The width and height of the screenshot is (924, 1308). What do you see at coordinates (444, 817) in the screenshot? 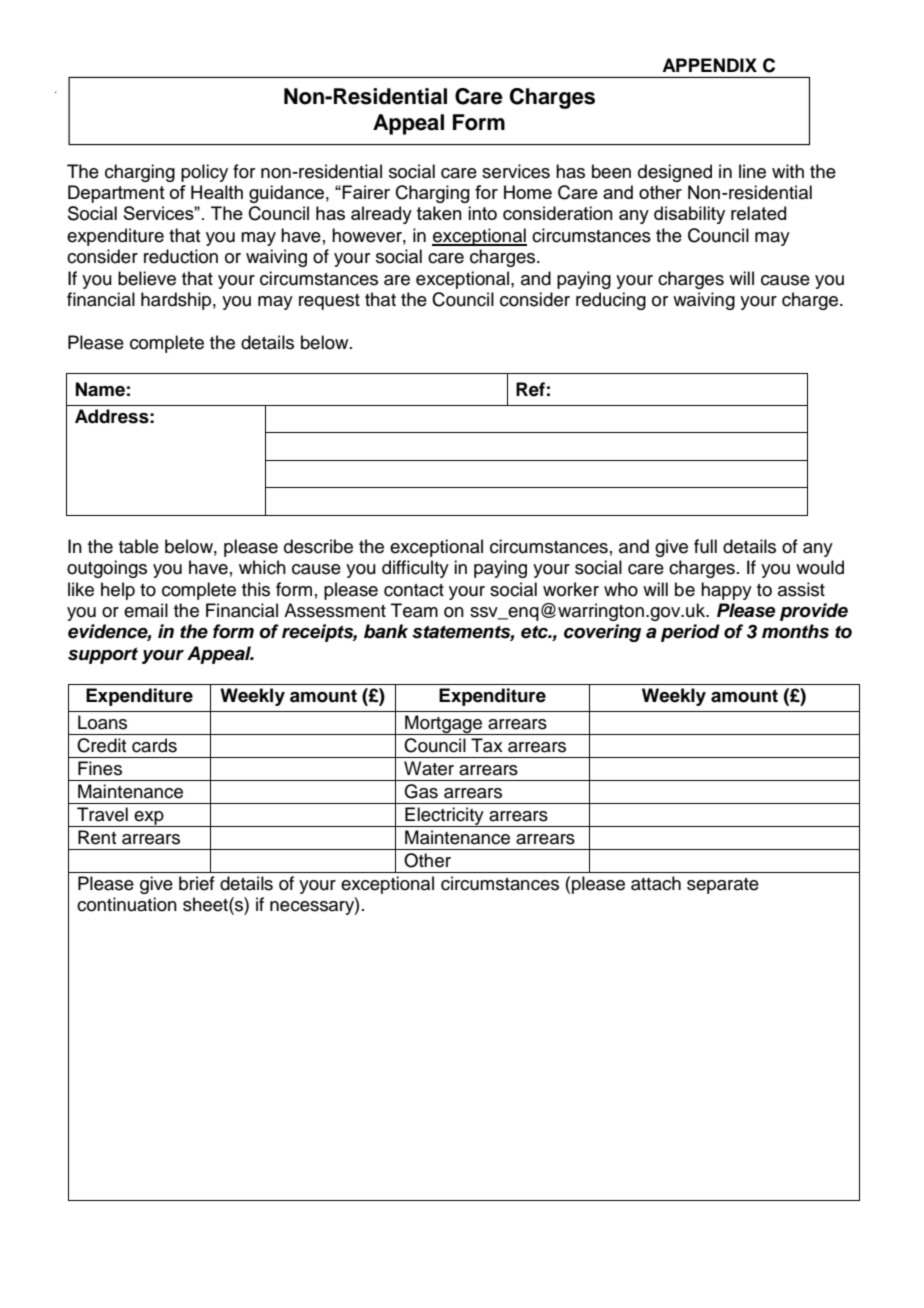
I see `Electricity` at bounding box center [444, 817].
